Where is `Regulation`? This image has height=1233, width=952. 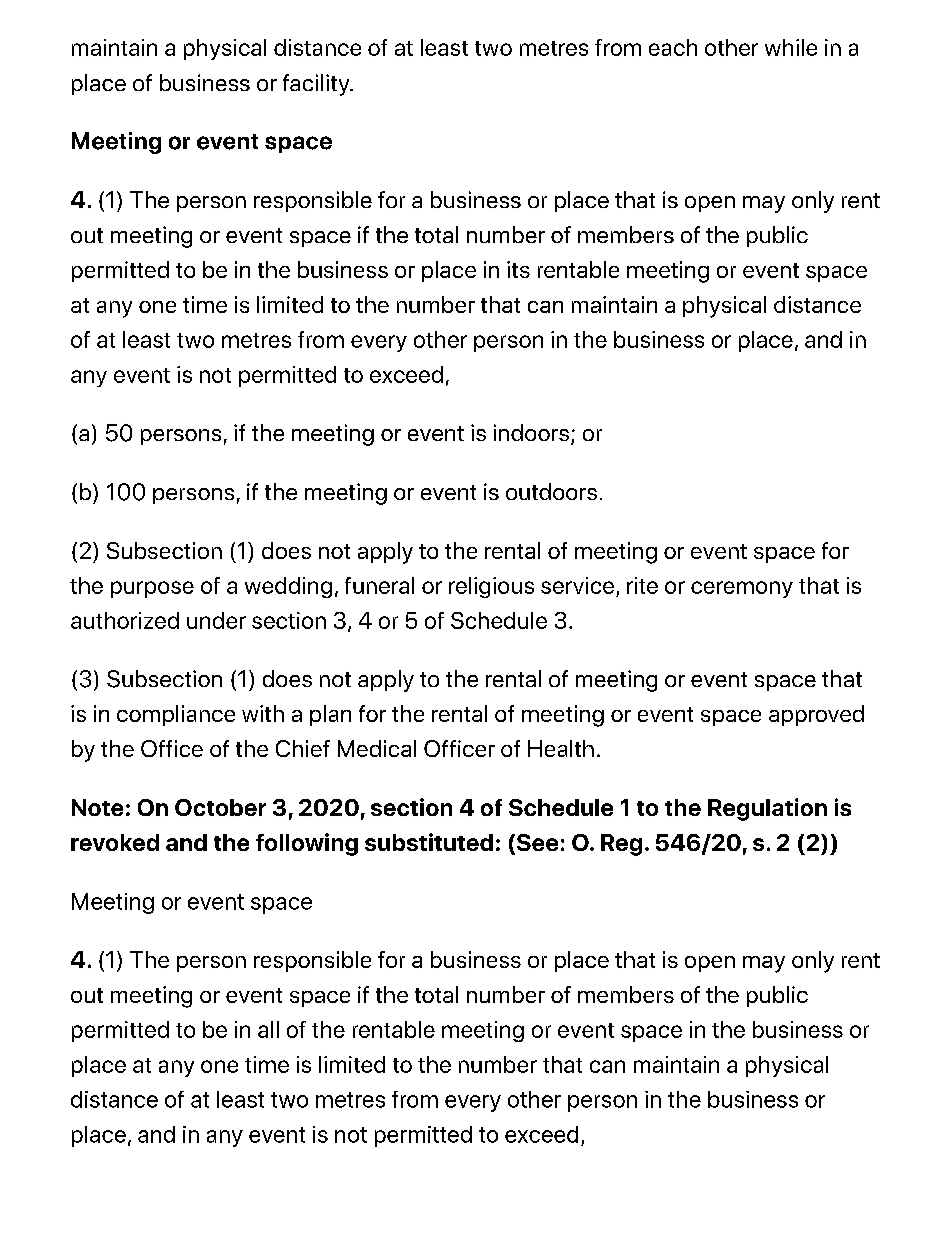
Regulation is located at coordinates (767, 809).
